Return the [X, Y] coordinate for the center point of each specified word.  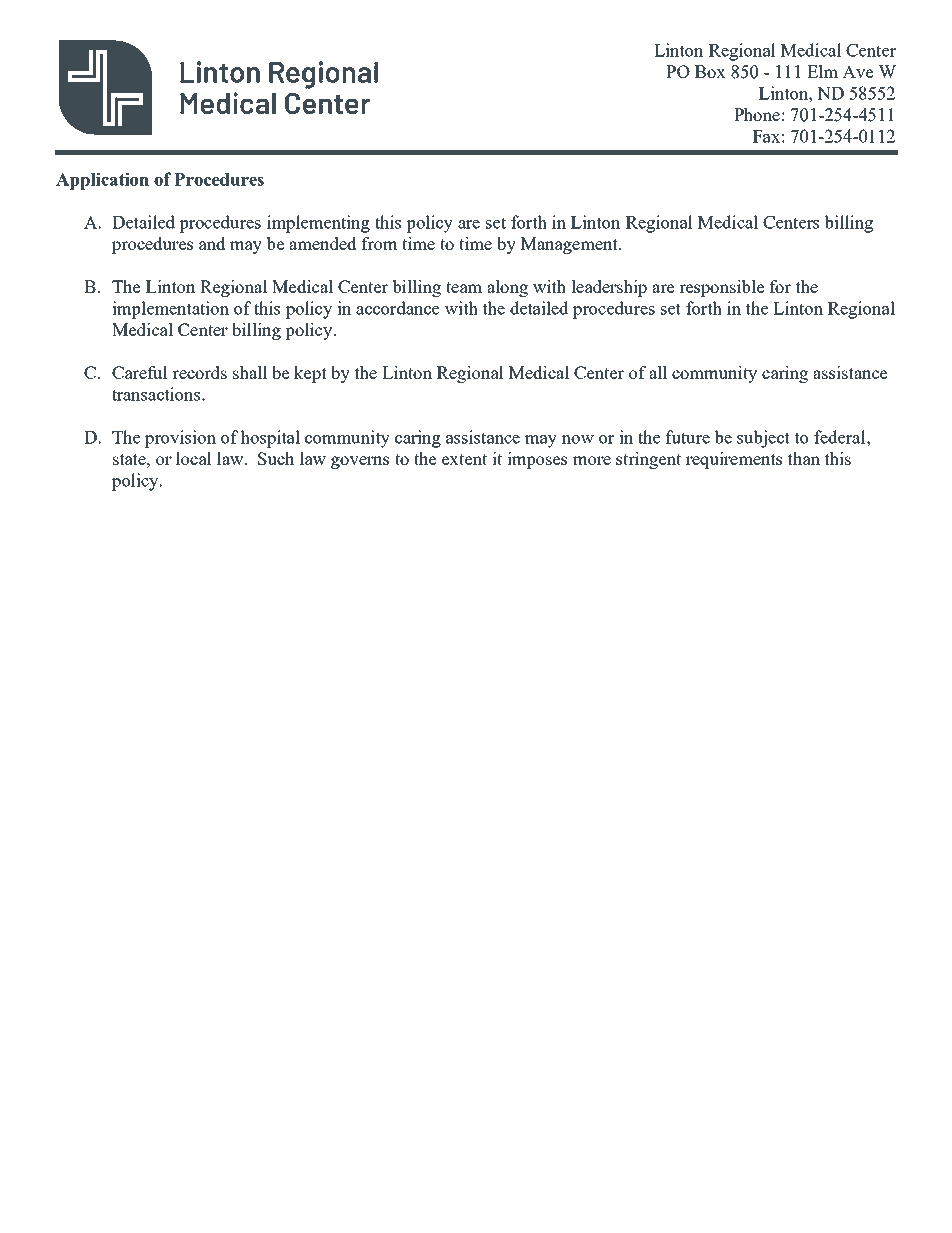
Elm [822, 71]
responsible [721, 288]
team [464, 287]
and [212, 243]
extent [464, 459]
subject [763, 439]
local [194, 458]
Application [102, 181]
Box [710, 71]
